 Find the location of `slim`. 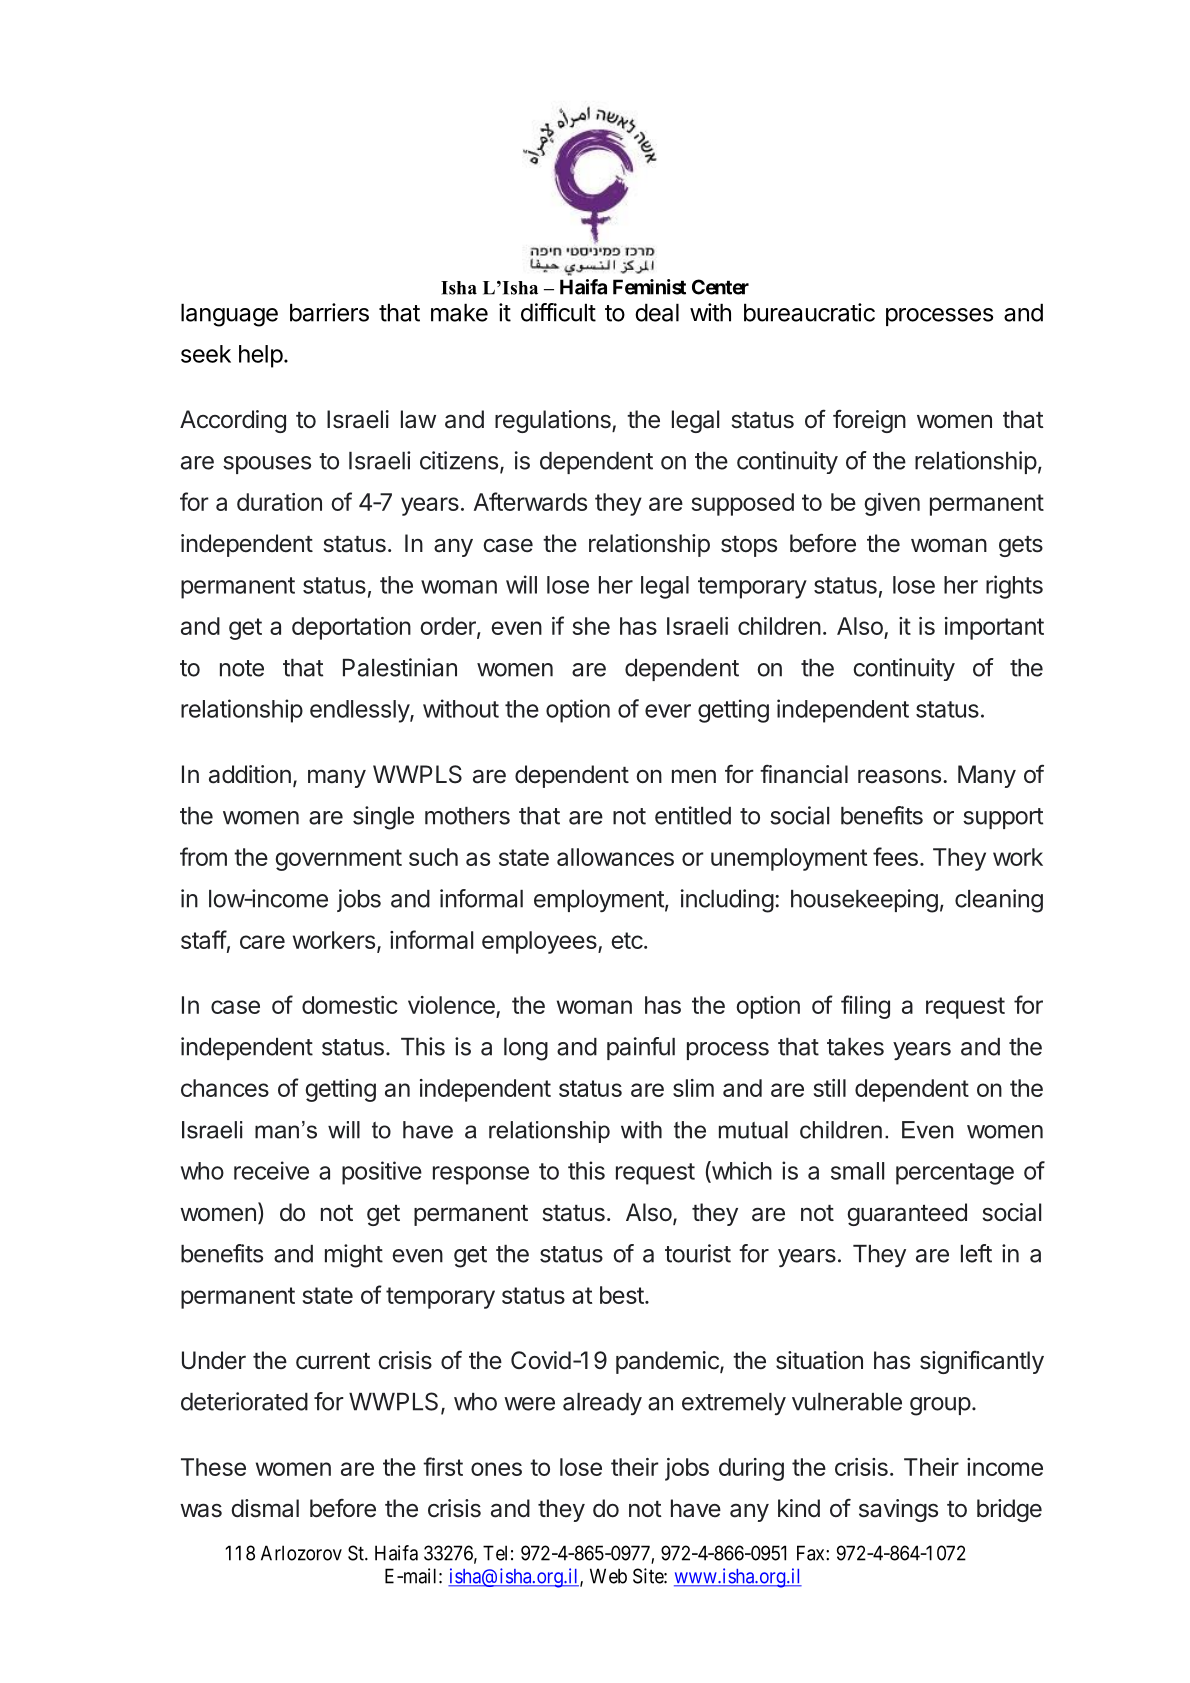

slim is located at coordinates (693, 1088).
